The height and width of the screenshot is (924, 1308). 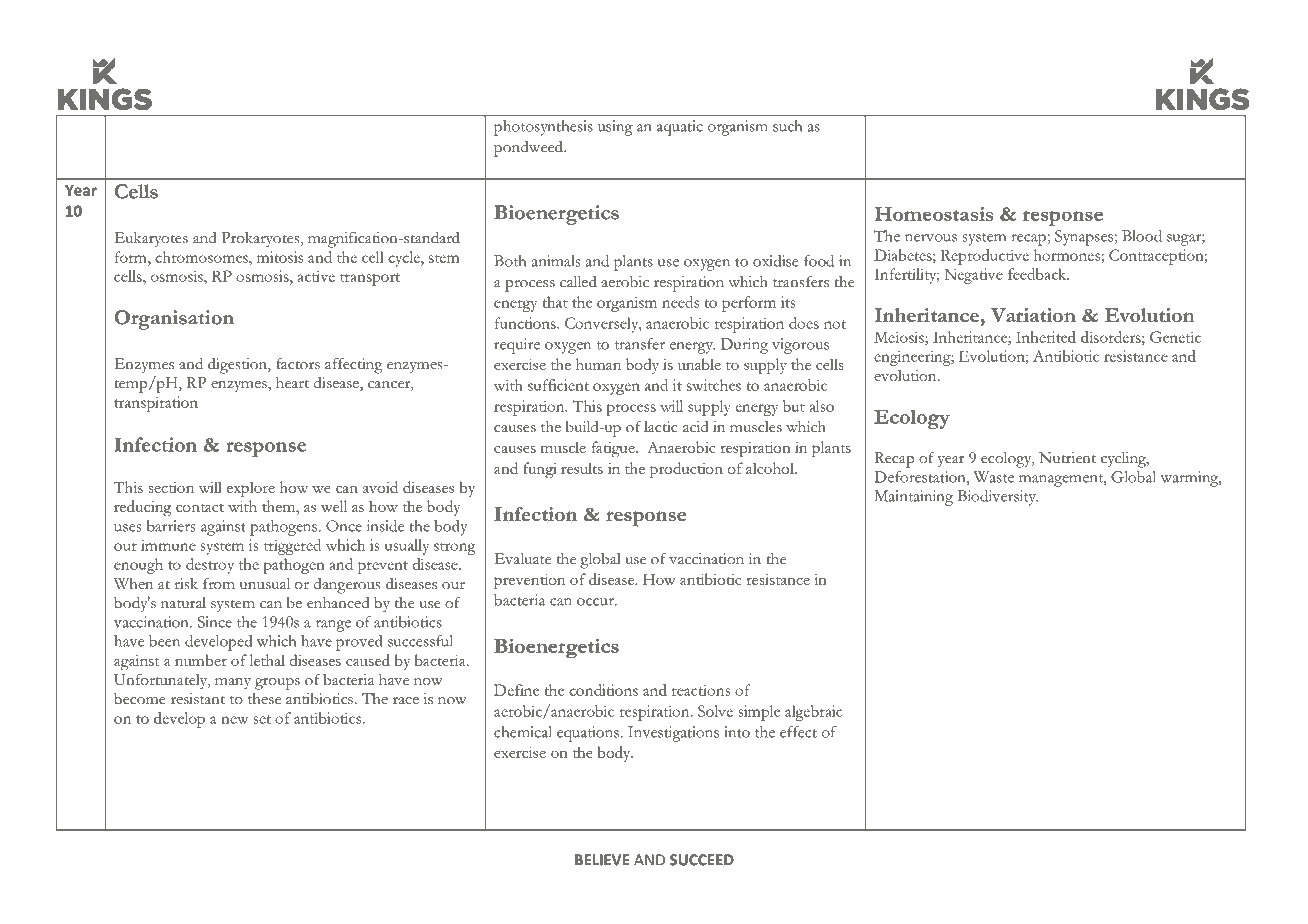 What do you see at coordinates (702, 860) in the screenshot?
I see `SUCCEED` at bounding box center [702, 860].
